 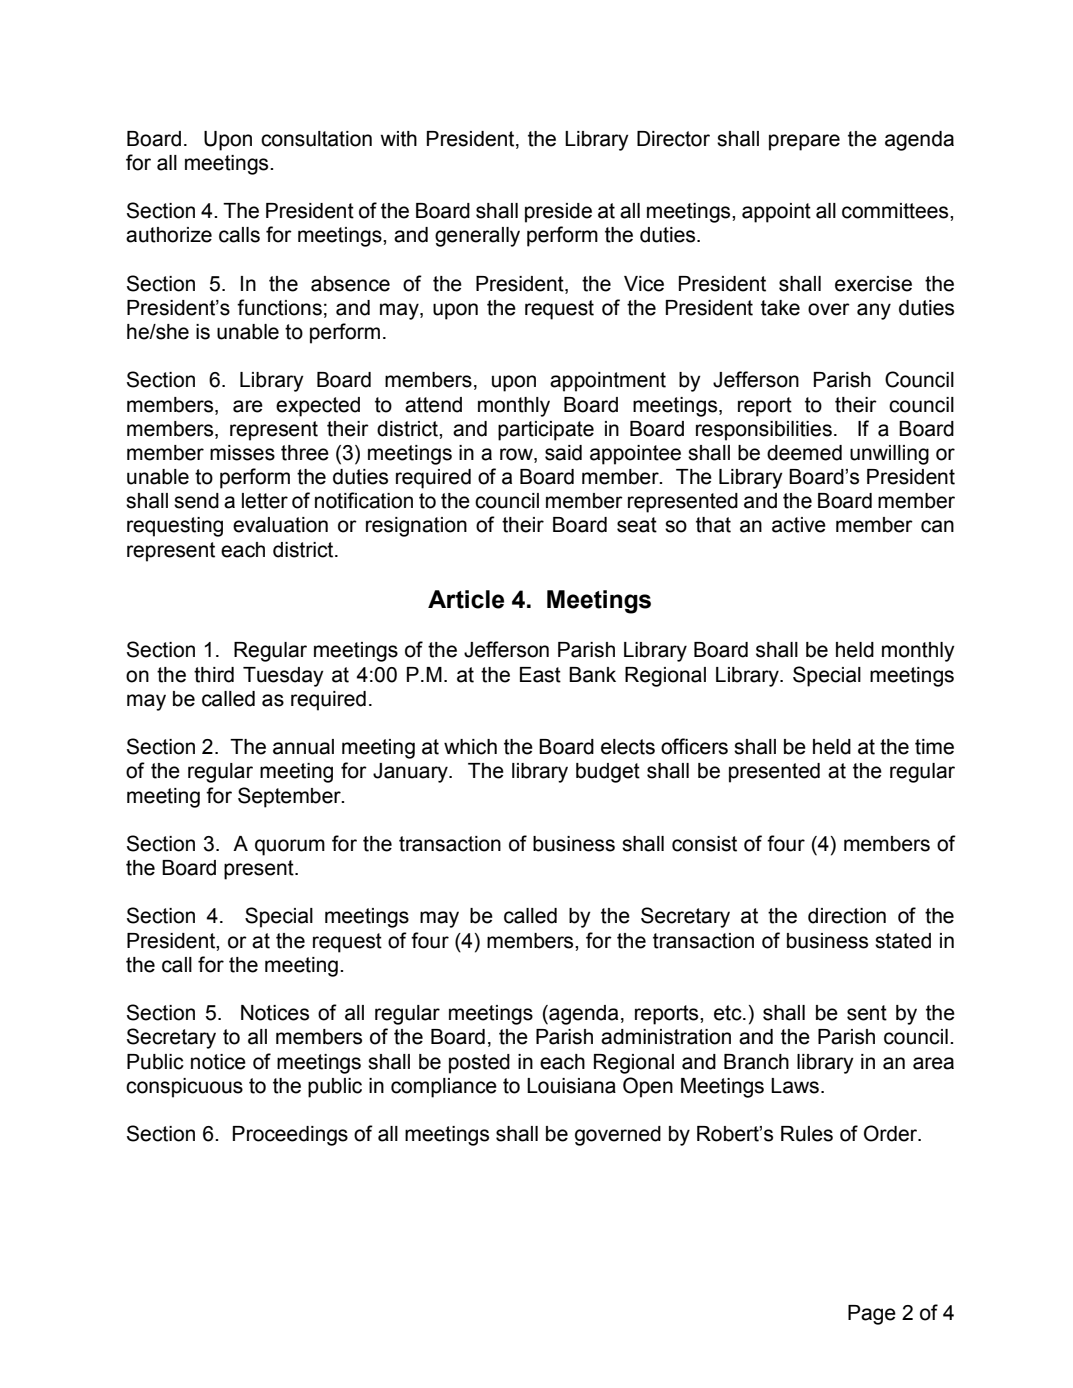 I want to click on Proceedings, so click(x=290, y=1136).
